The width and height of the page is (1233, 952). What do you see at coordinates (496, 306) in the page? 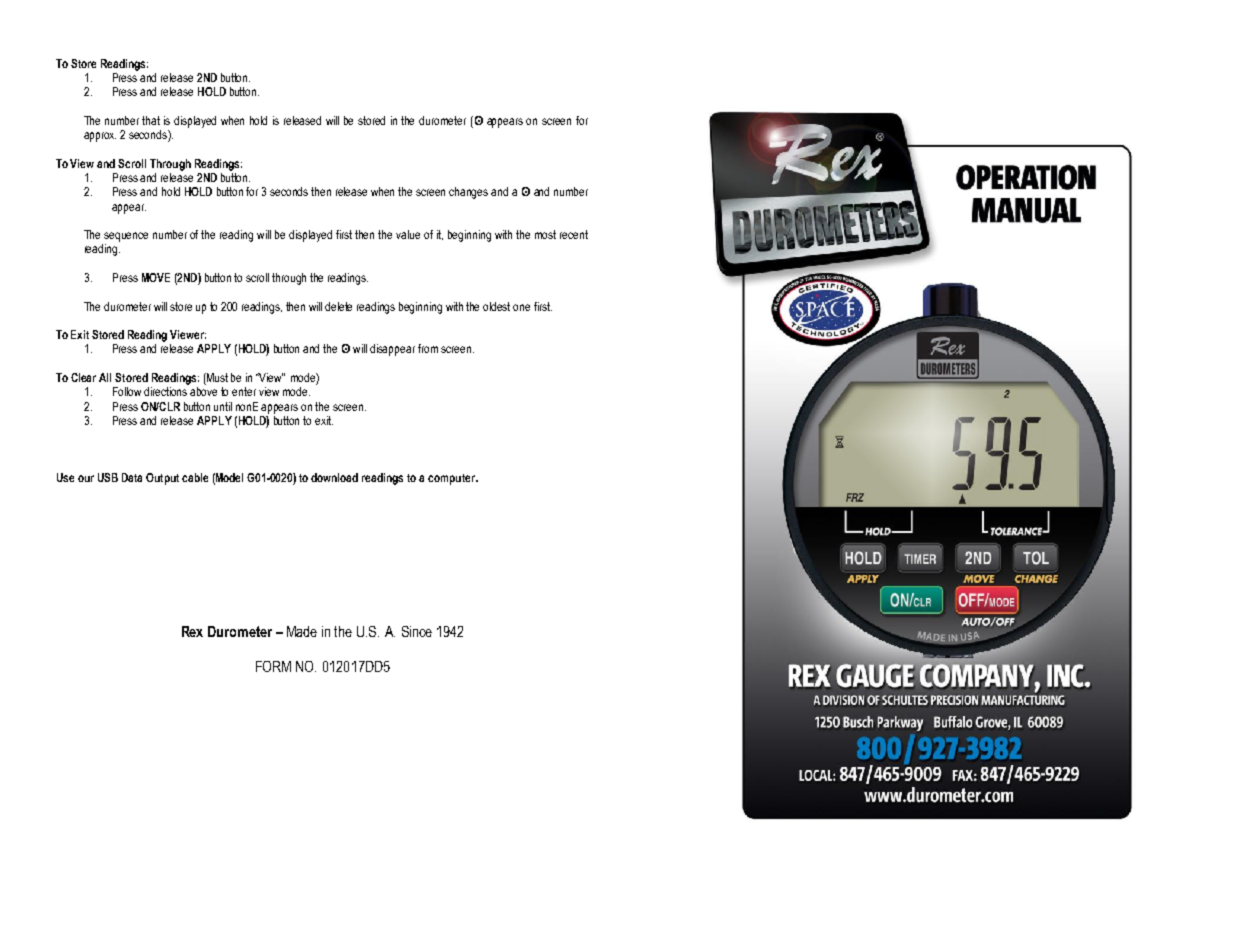
I see `oldest` at bounding box center [496, 306].
